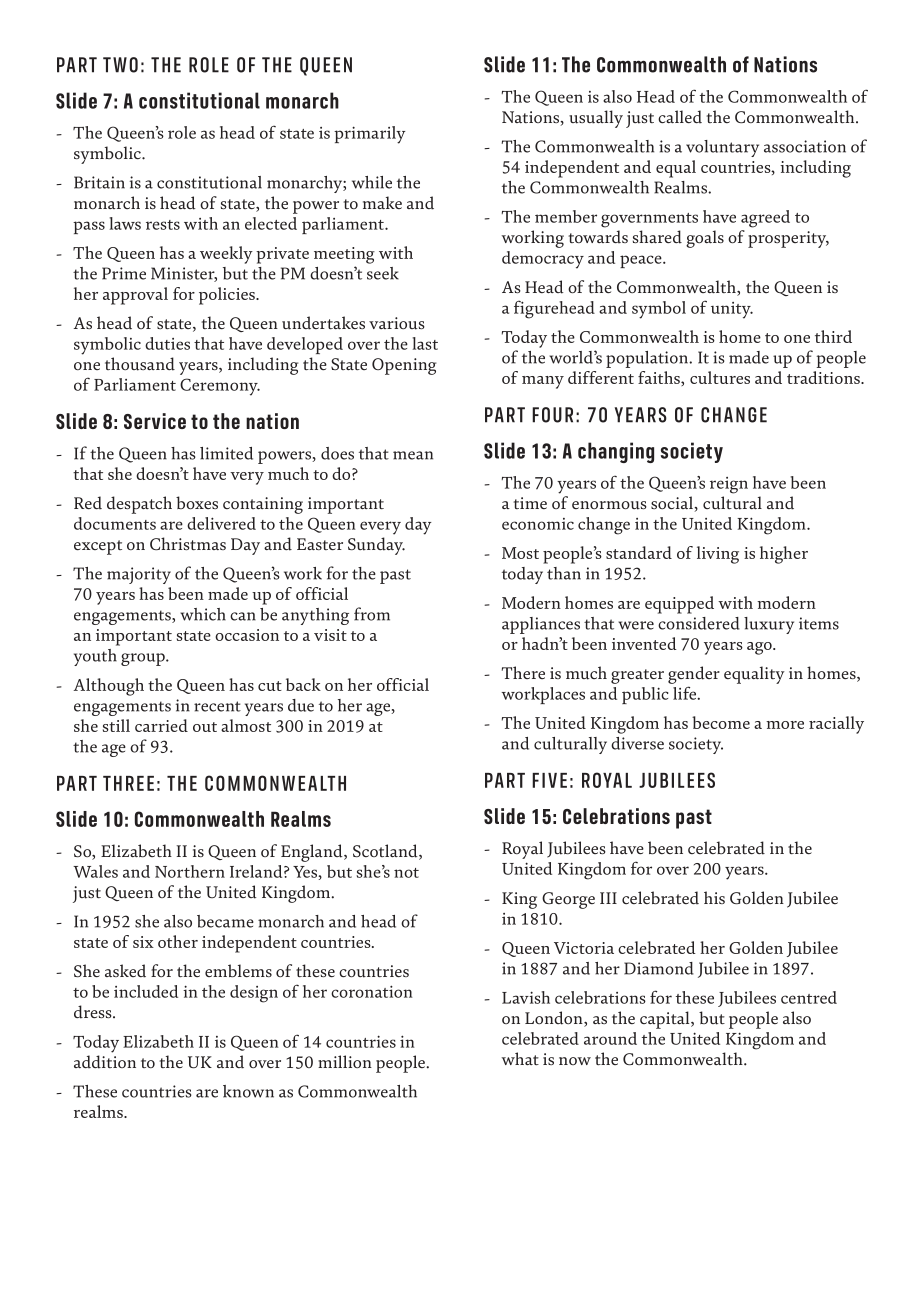 This screenshot has width=924, height=1308. I want to click on primarily, so click(370, 135).
